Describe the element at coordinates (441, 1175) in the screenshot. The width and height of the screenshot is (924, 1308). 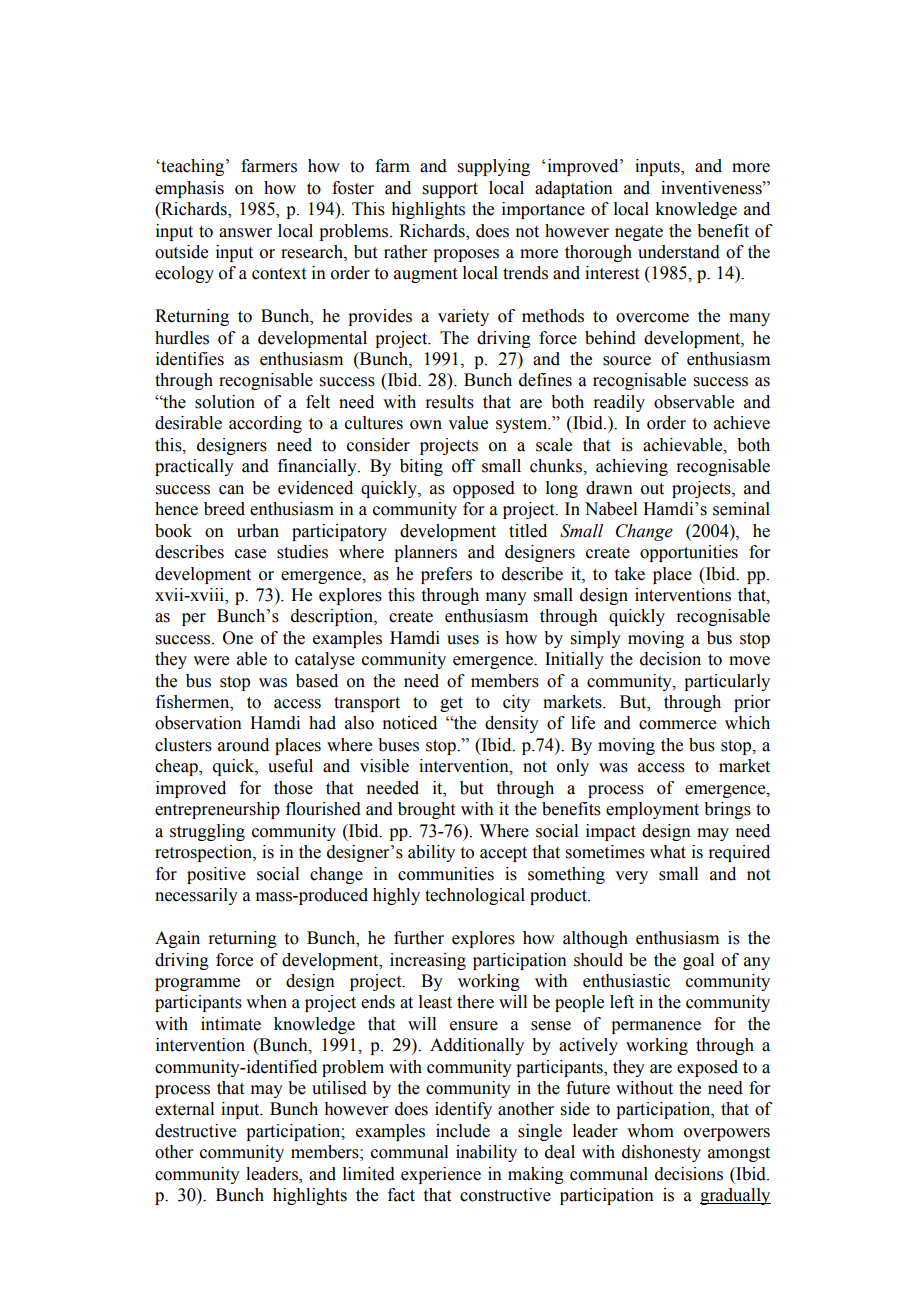
I see `experience` at that location.
